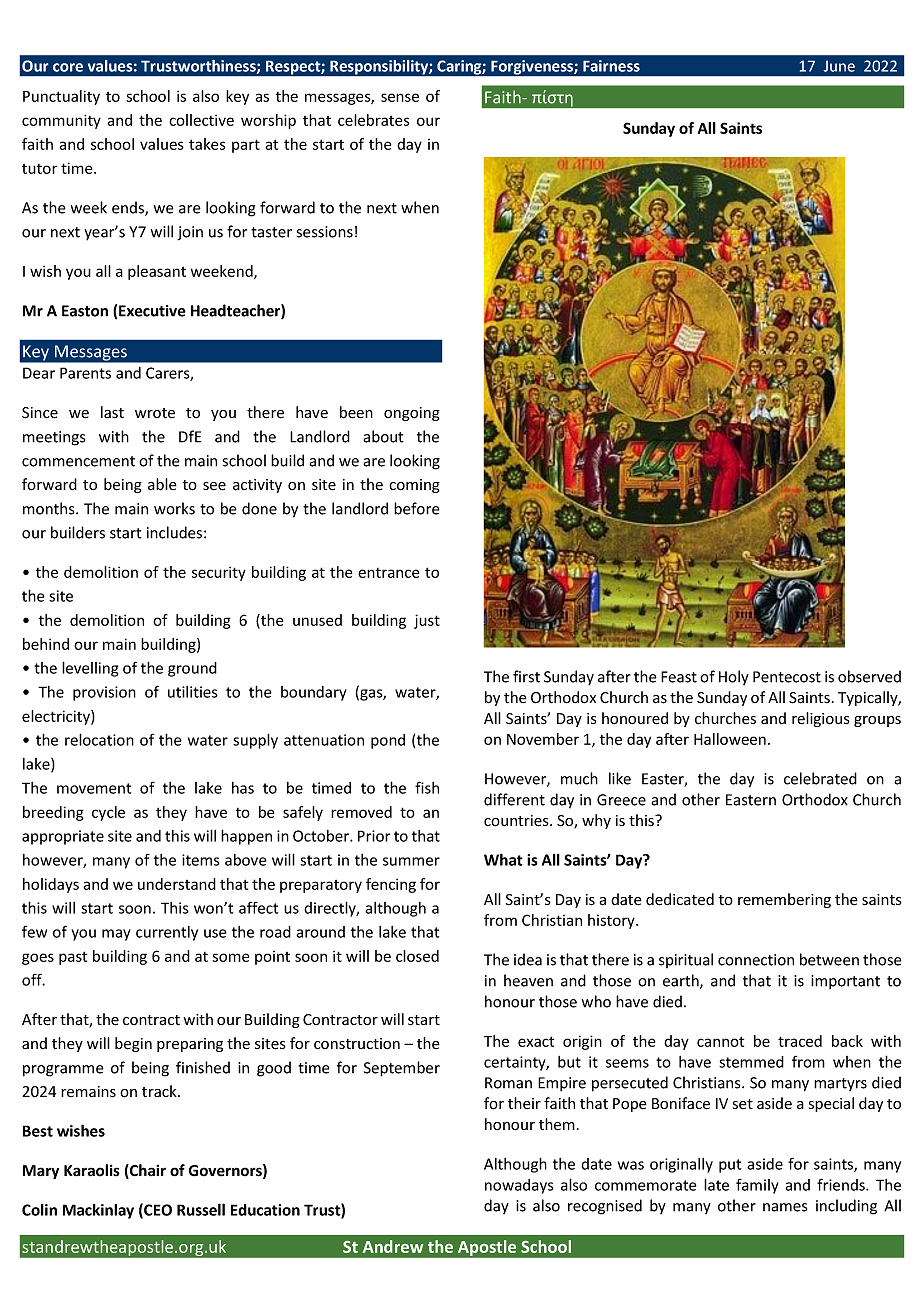 The height and width of the image is (1308, 924). I want to click on levelling, so click(90, 669).
